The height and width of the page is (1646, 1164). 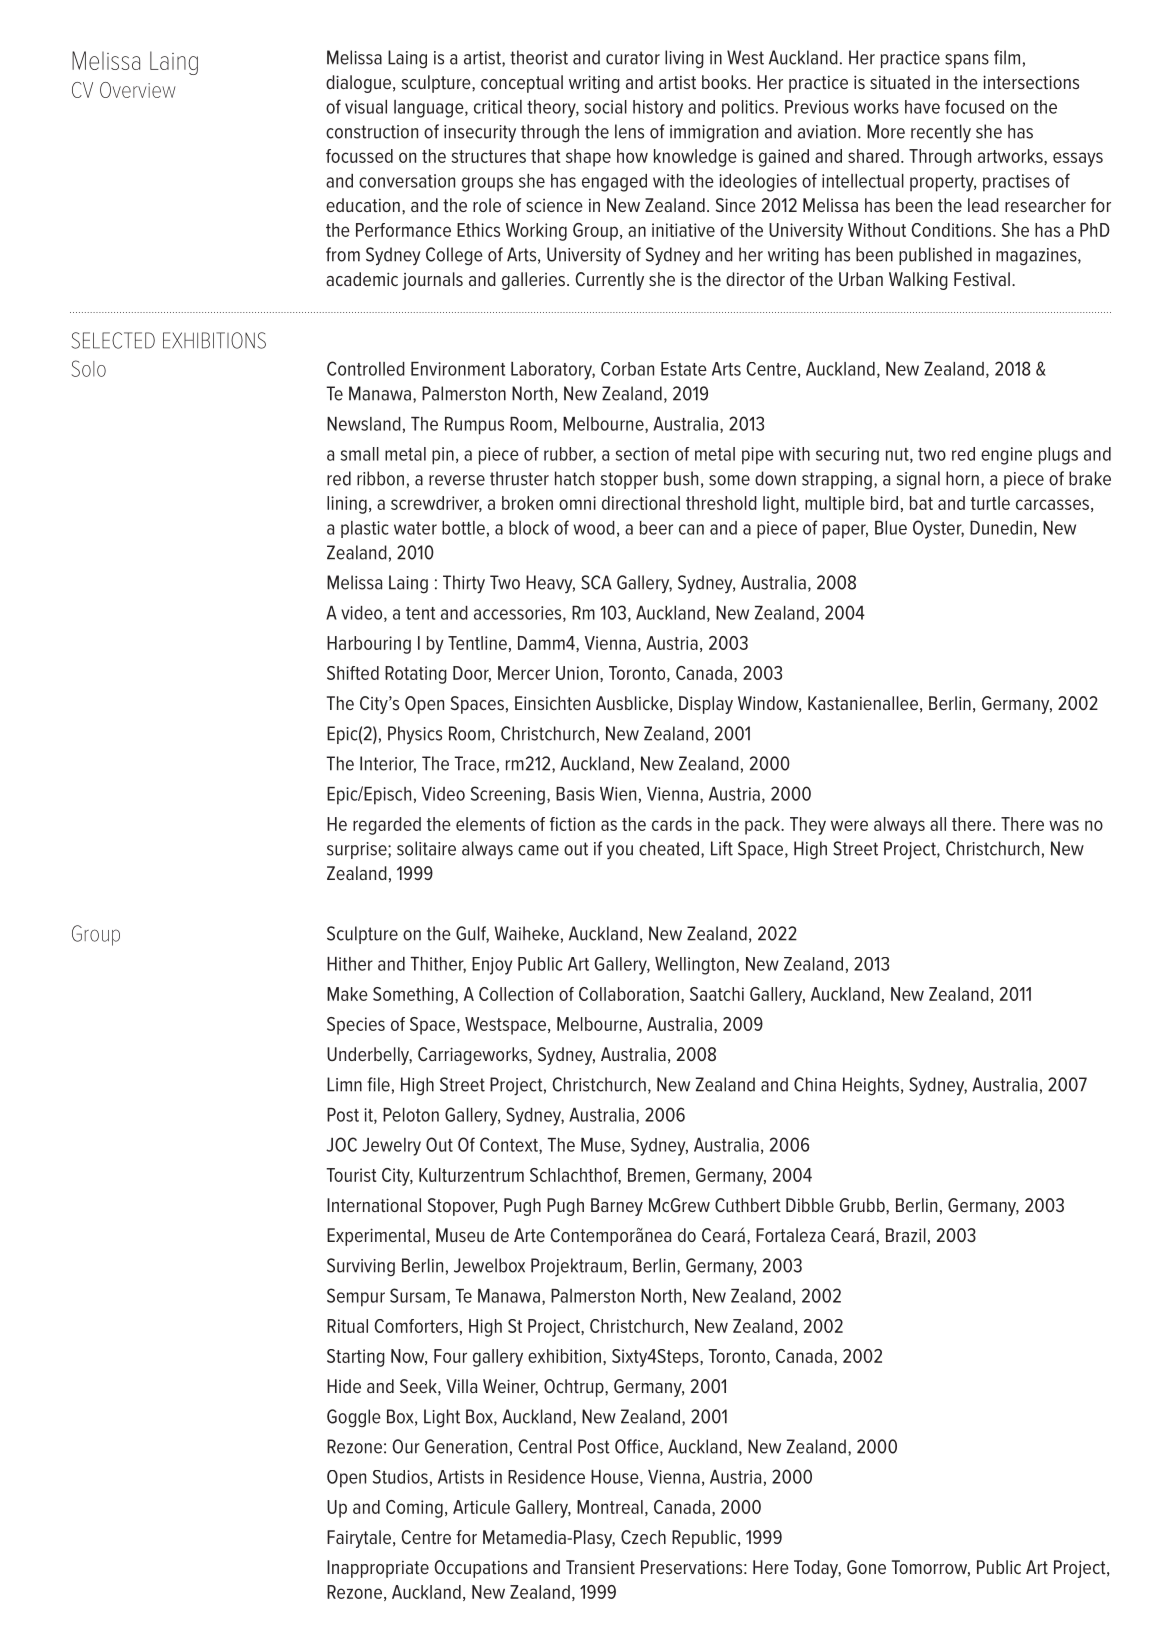 I want to click on was, so click(x=1064, y=825).
